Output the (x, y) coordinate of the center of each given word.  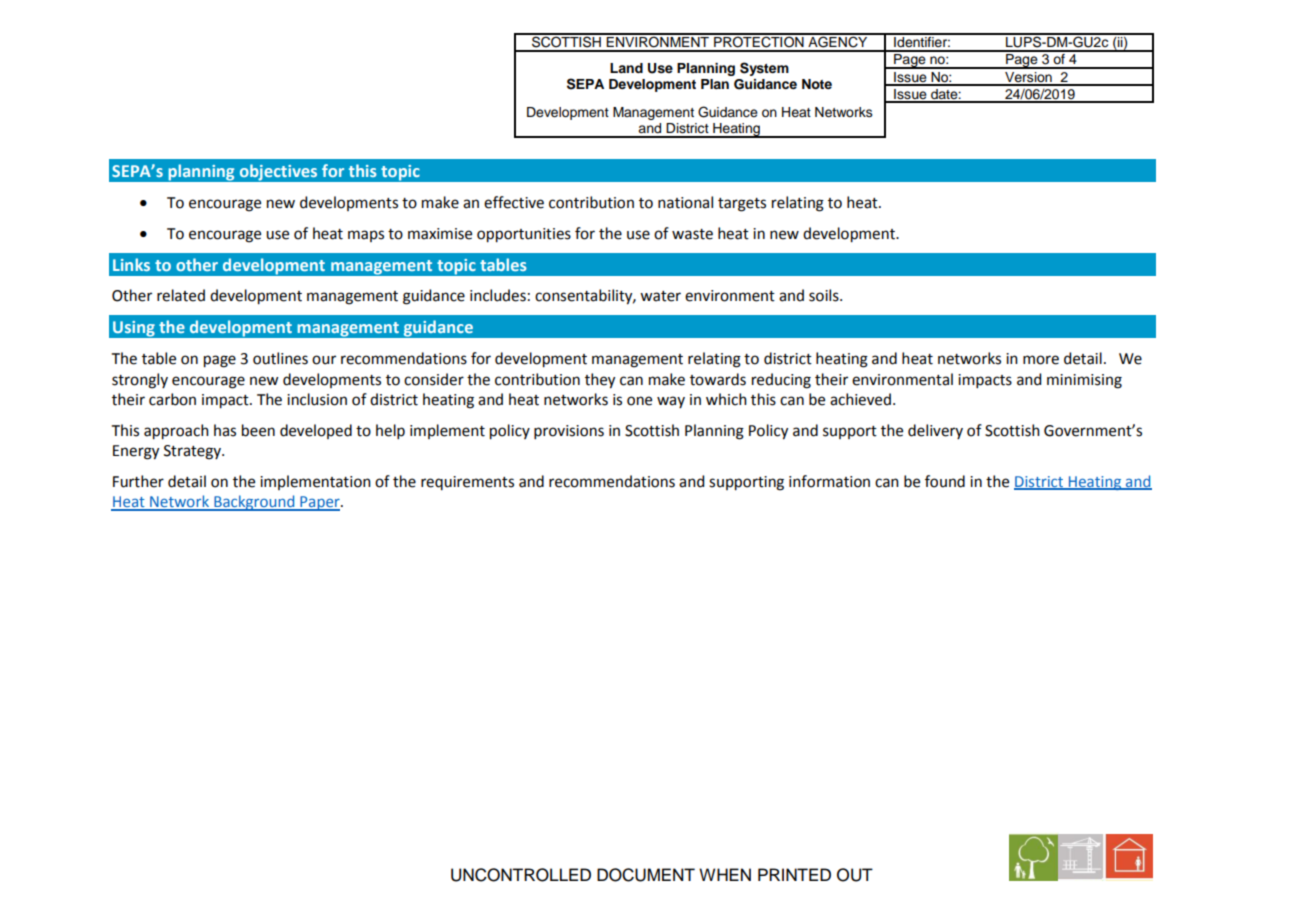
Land (626, 68)
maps (366, 236)
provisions (569, 432)
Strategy (193, 452)
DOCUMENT (646, 875)
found (945, 481)
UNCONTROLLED (521, 875)
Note (817, 84)
